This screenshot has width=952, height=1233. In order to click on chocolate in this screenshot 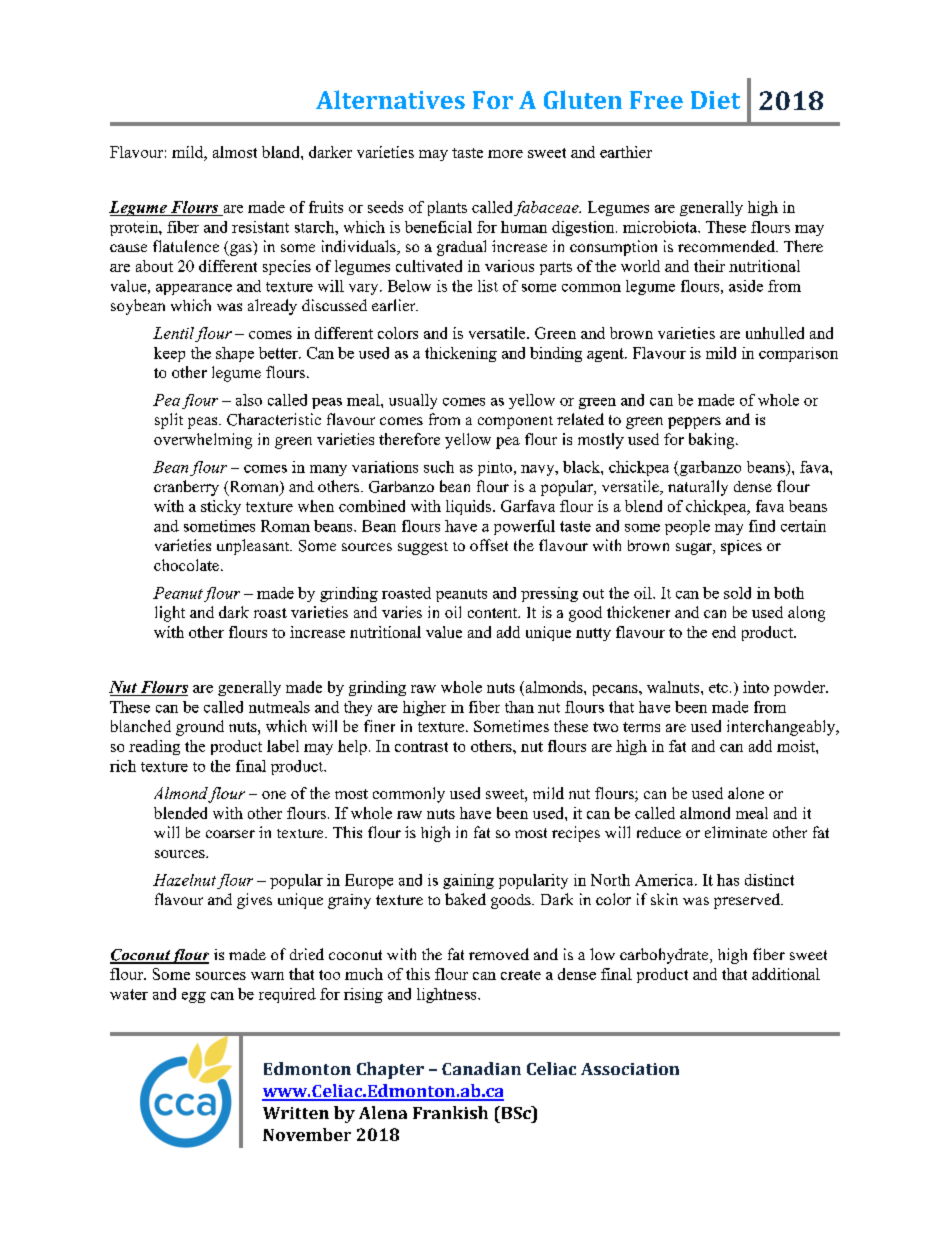, I will do `click(186, 565)`.
